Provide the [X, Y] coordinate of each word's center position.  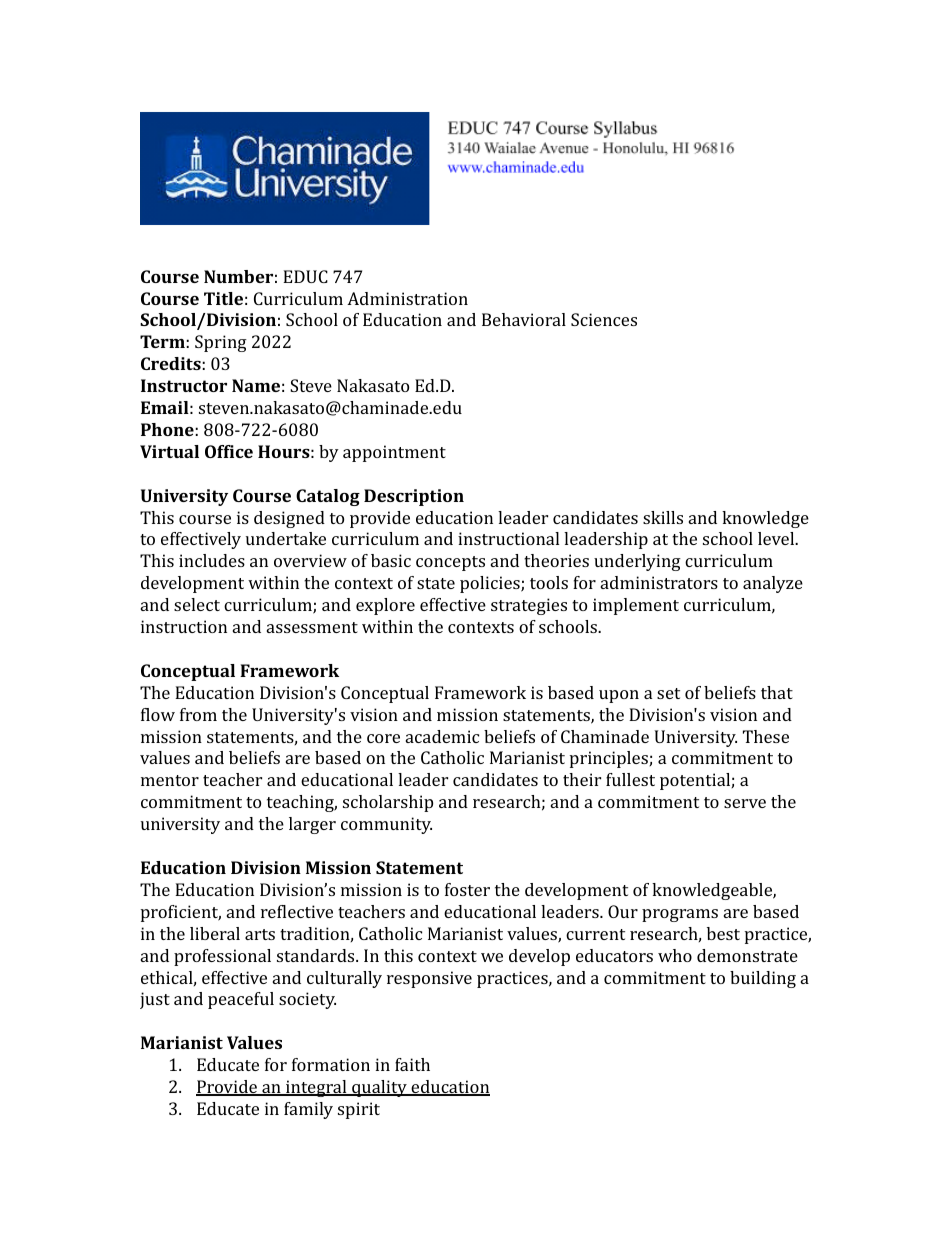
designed [289, 519]
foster [467, 889]
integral [316, 1088]
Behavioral [524, 319]
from [198, 714]
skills [663, 517]
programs [680, 915]
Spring [221, 343]
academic [442, 736]
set [668, 693]
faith [412, 1064]
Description [414, 497]
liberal [215, 933]
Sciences [604, 319]
